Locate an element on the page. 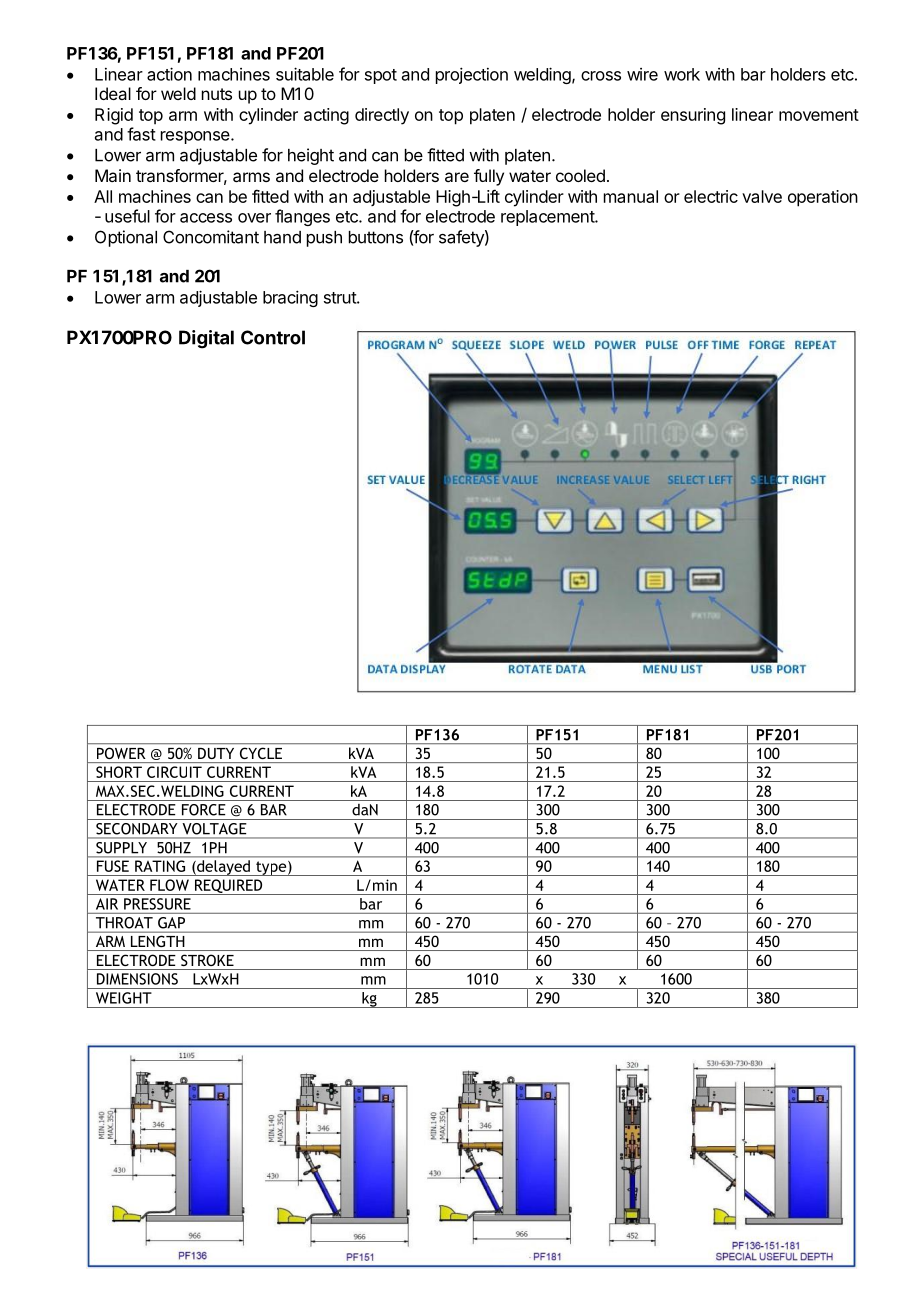  Digital is located at coordinates (206, 339).
